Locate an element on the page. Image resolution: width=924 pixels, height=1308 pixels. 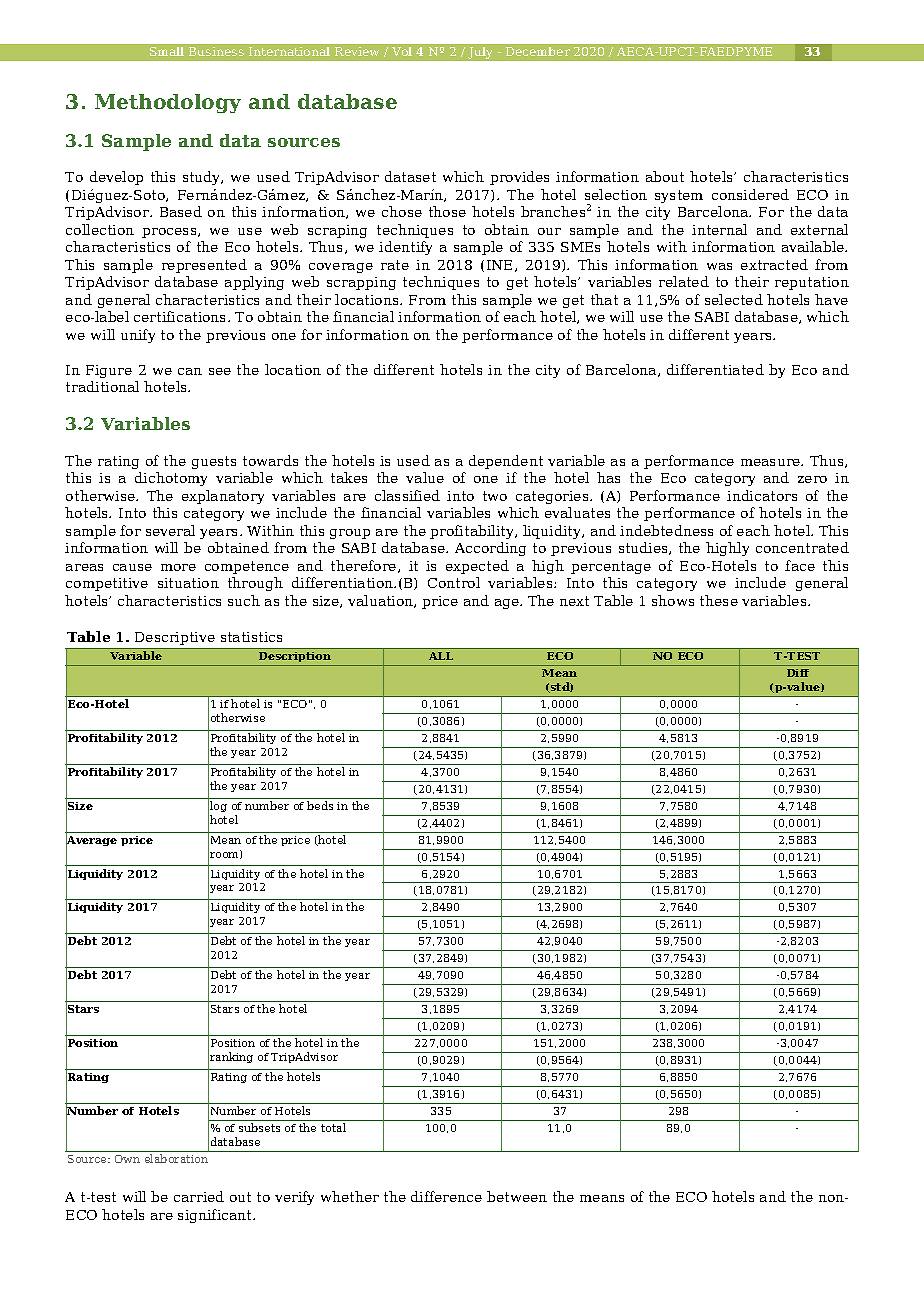
these is located at coordinates (719, 600).
